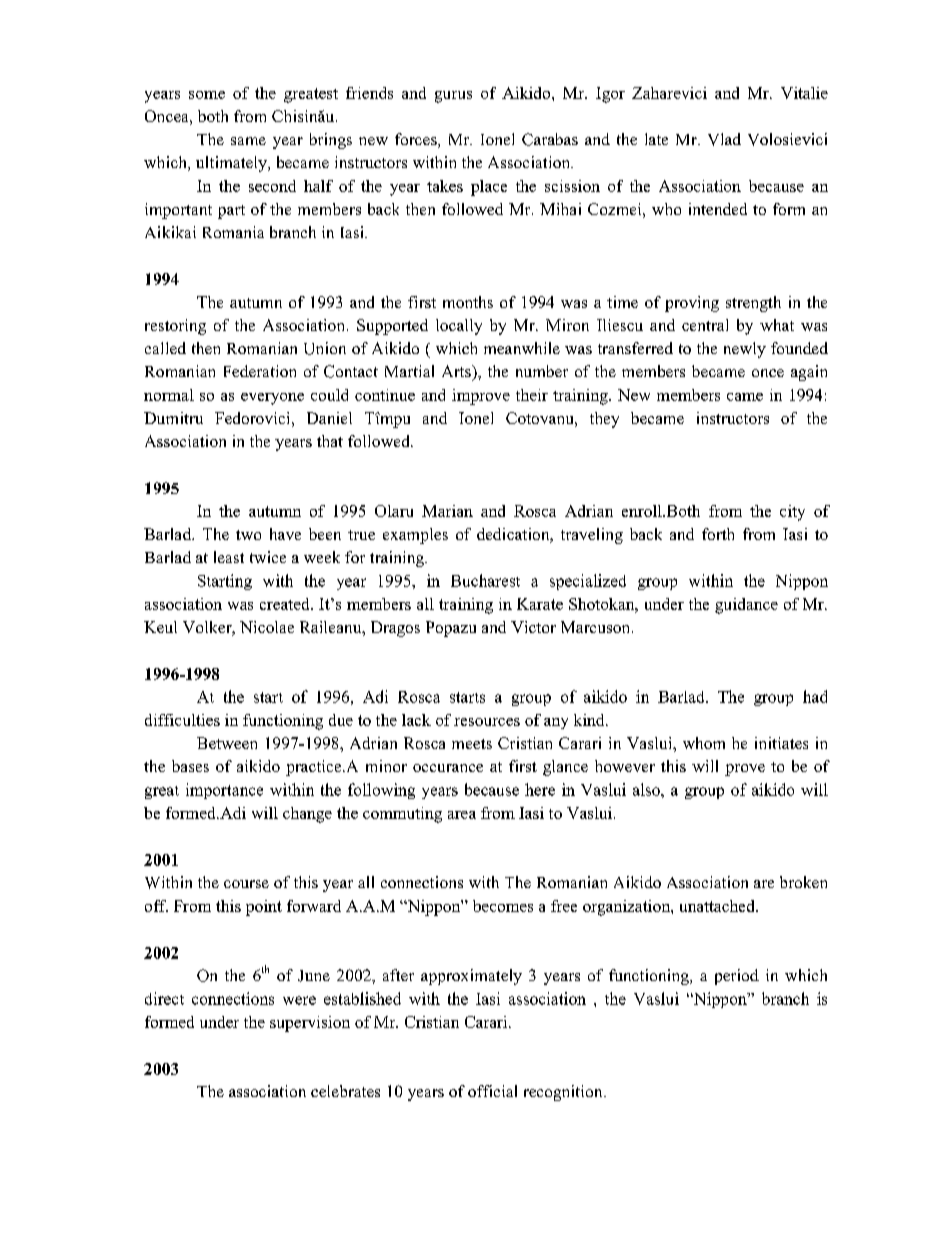 This page has width=952, height=1233. What do you see at coordinates (724, 139) in the page?
I see `Vlad` at bounding box center [724, 139].
